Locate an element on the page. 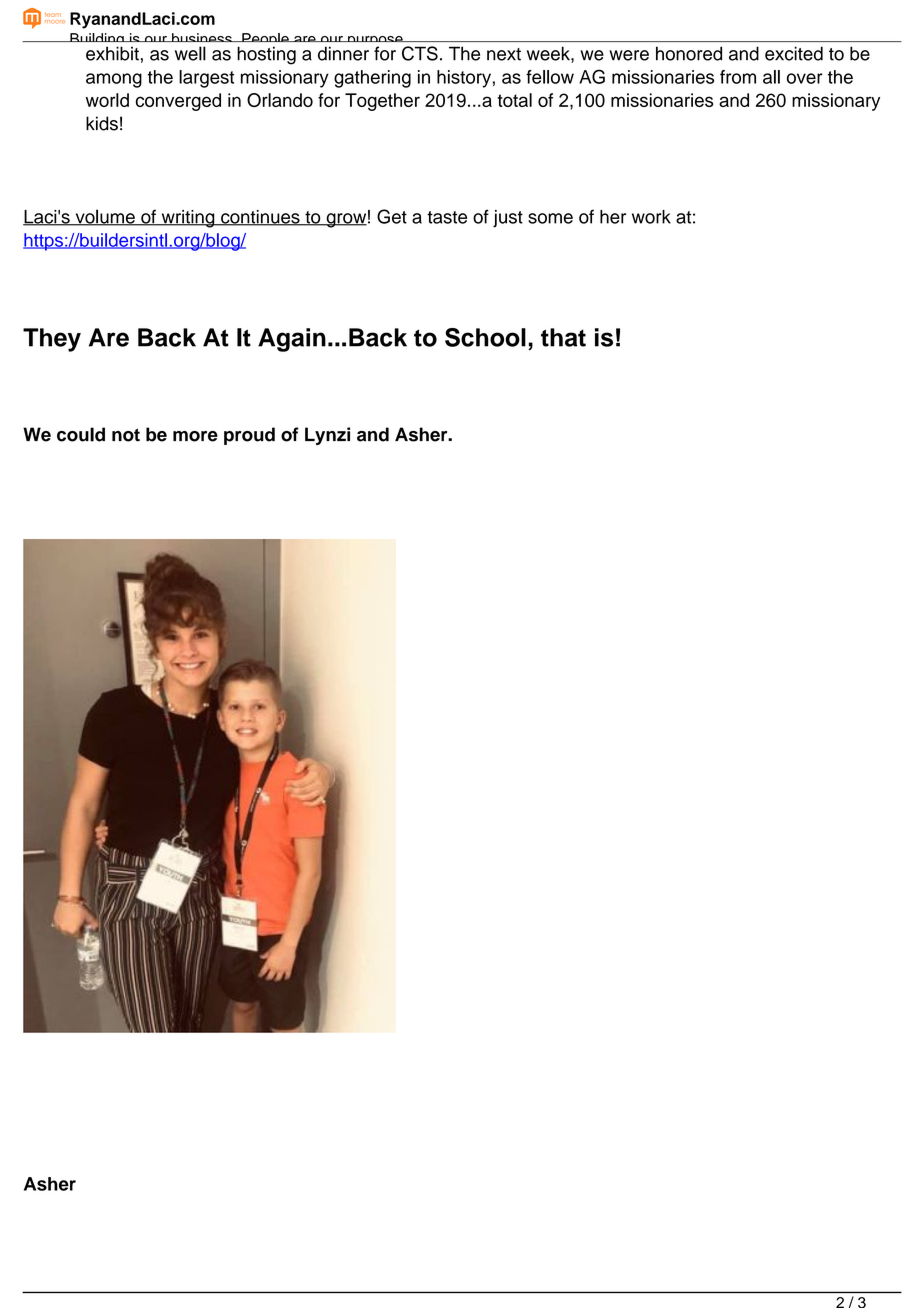 This document has width=924, height=1308. honored is located at coordinates (689, 53).
